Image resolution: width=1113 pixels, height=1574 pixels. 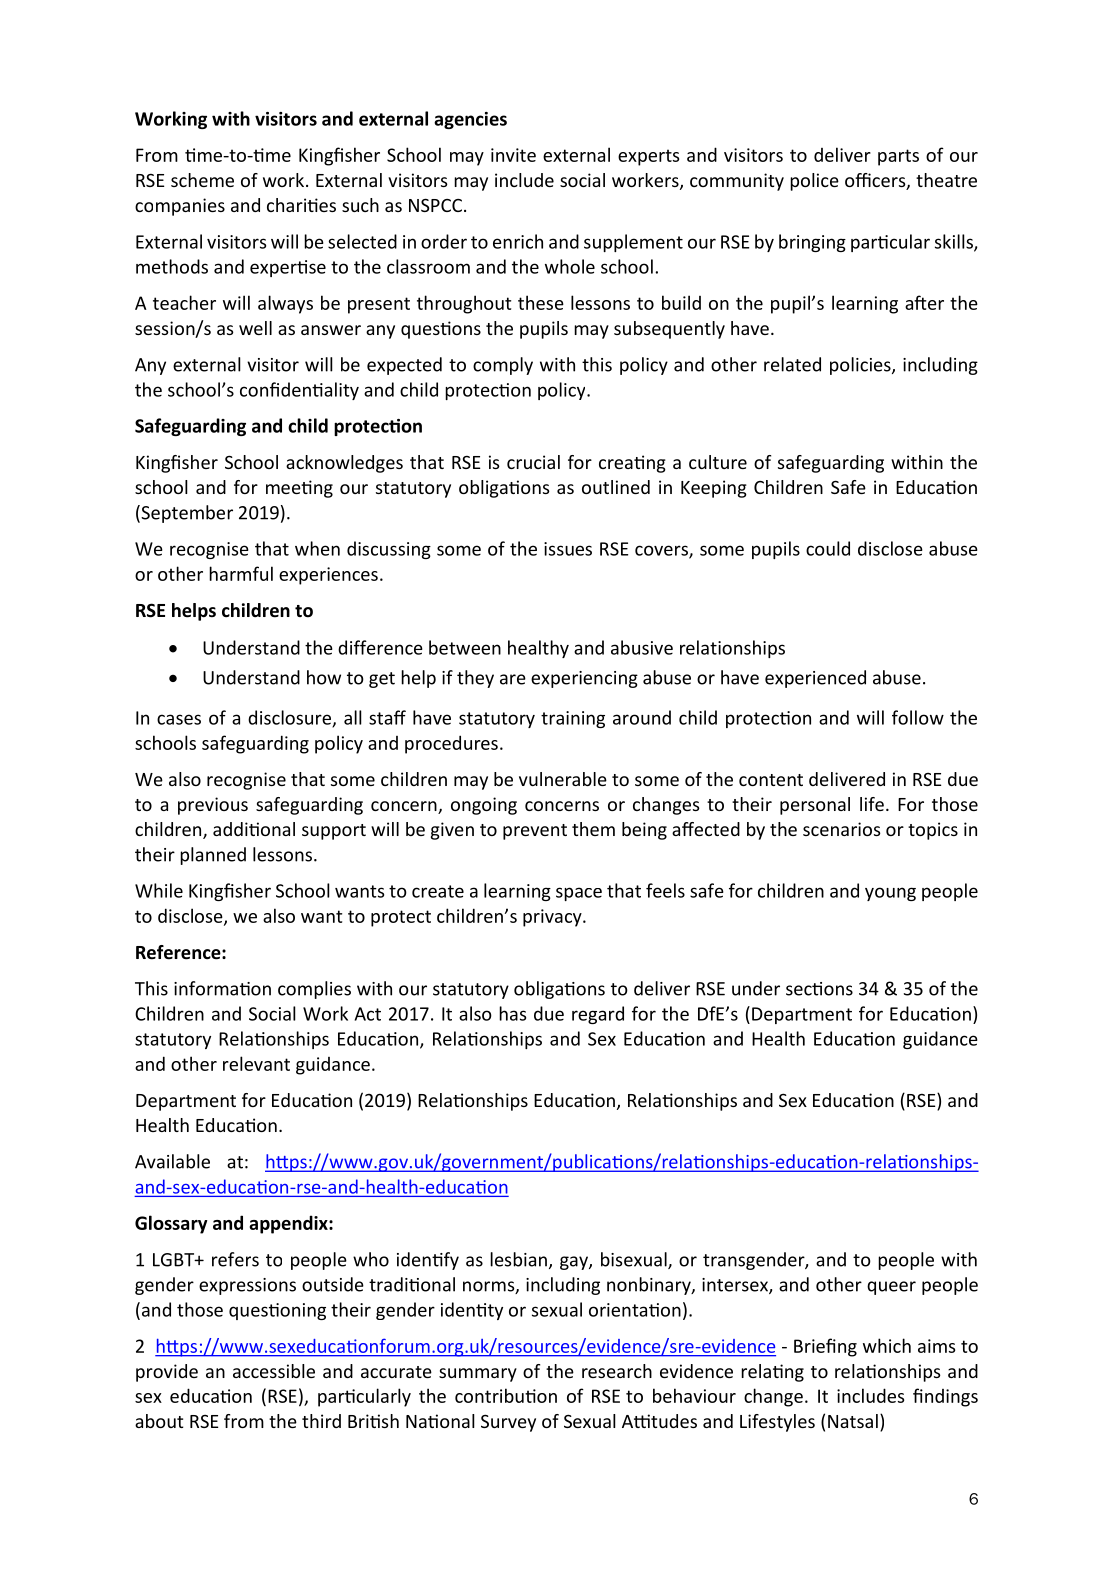 I want to click on sections, so click(x=819, y=989).
